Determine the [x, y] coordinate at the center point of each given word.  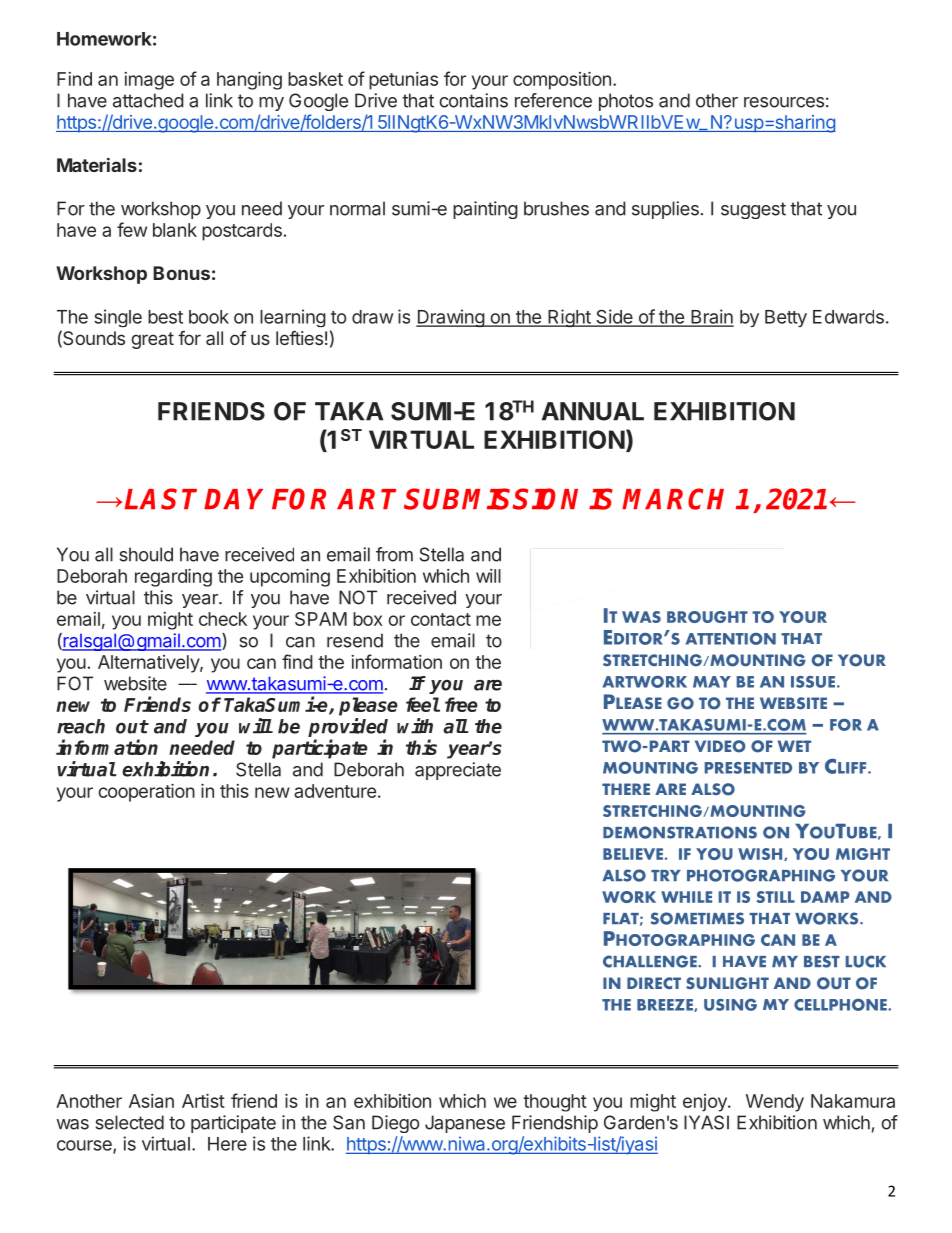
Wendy [775, 1103]
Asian [151, 1101]
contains [473, 100]
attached [148, 100]
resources [784, 102]
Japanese [465, 1124]
